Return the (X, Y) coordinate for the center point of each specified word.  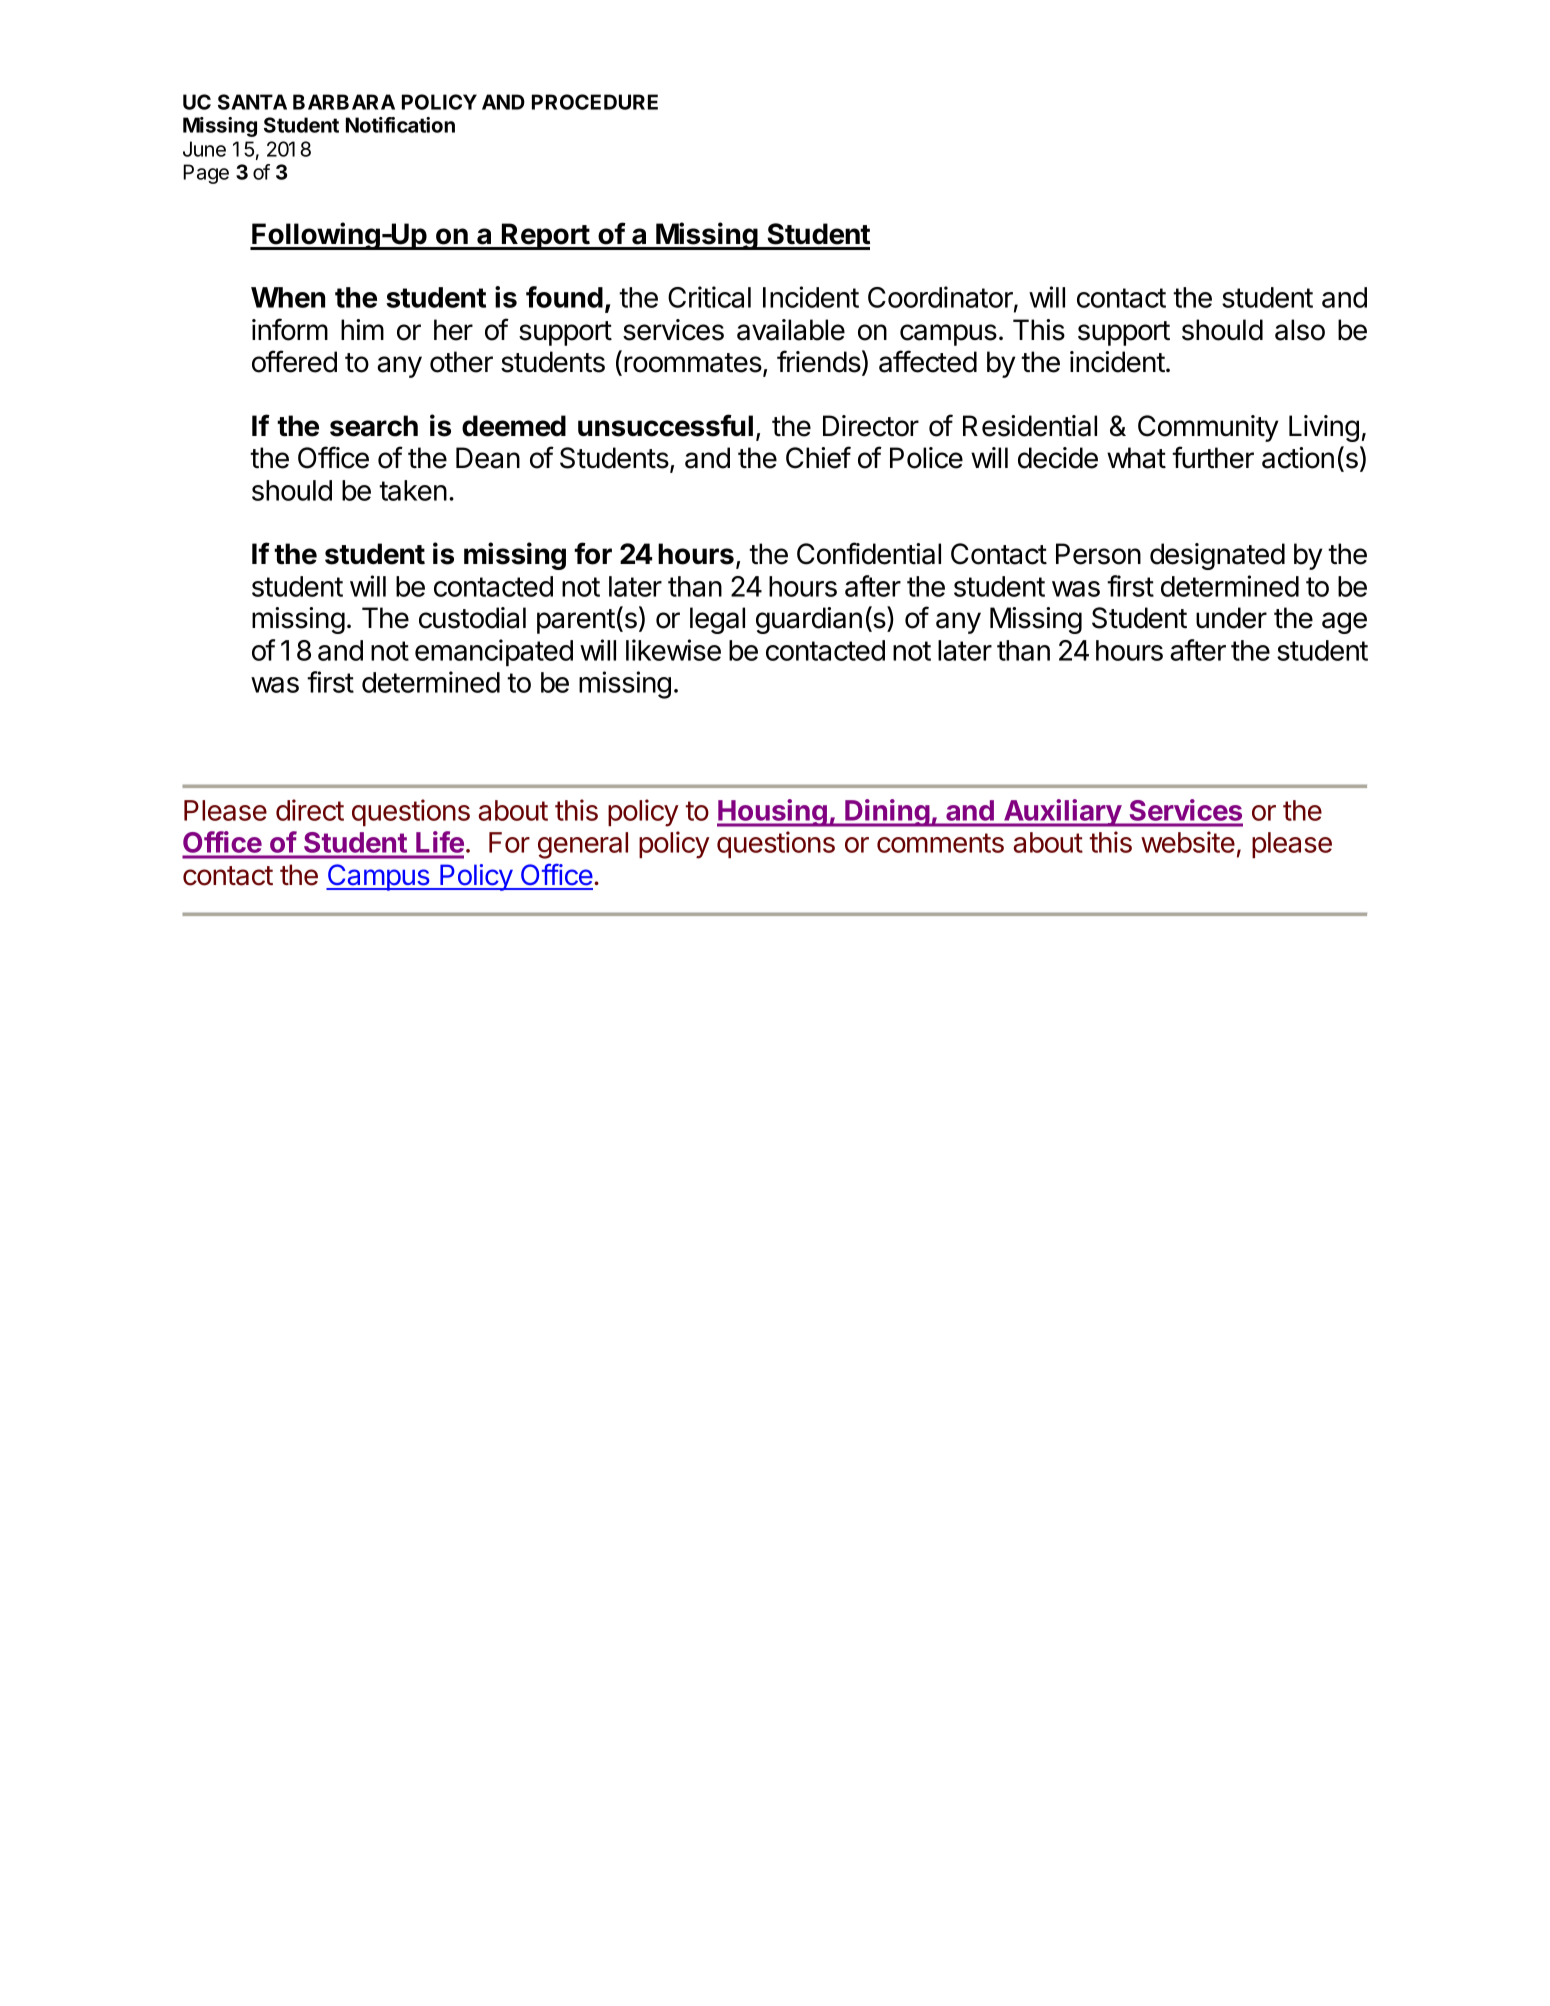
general (583, 845)
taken (413, 490)
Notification (400, 125)
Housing (773, 813)
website (1188, 842)
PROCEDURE (595, 102)
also (1300, 330)
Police (926, 458)
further (1213, 457)
